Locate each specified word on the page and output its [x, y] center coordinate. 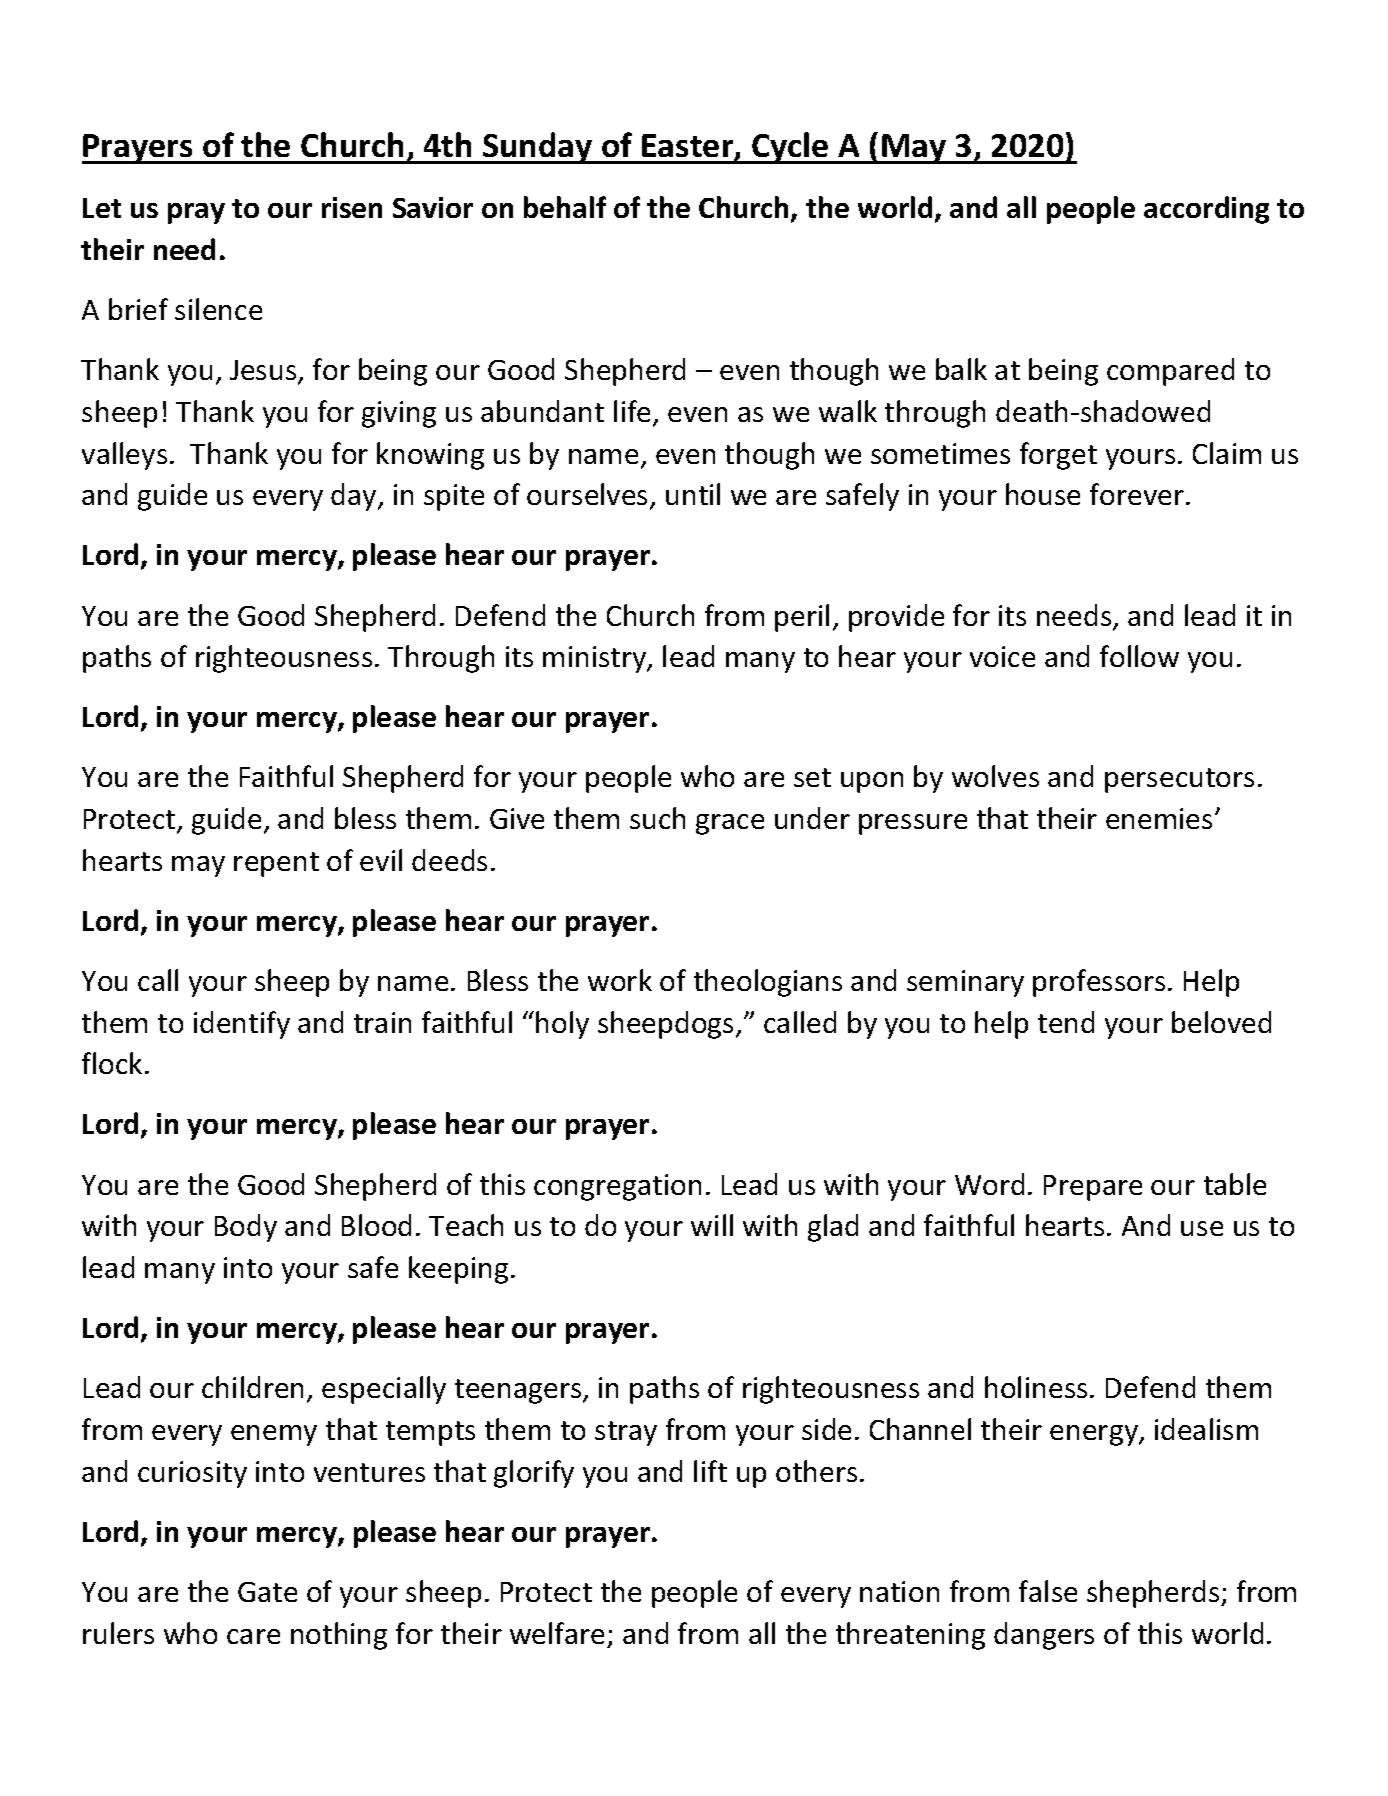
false [1048, 1591]
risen [352, 207]
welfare [557, 1633]
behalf [565, 207]
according [1206, 210]
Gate [267, 1592]
